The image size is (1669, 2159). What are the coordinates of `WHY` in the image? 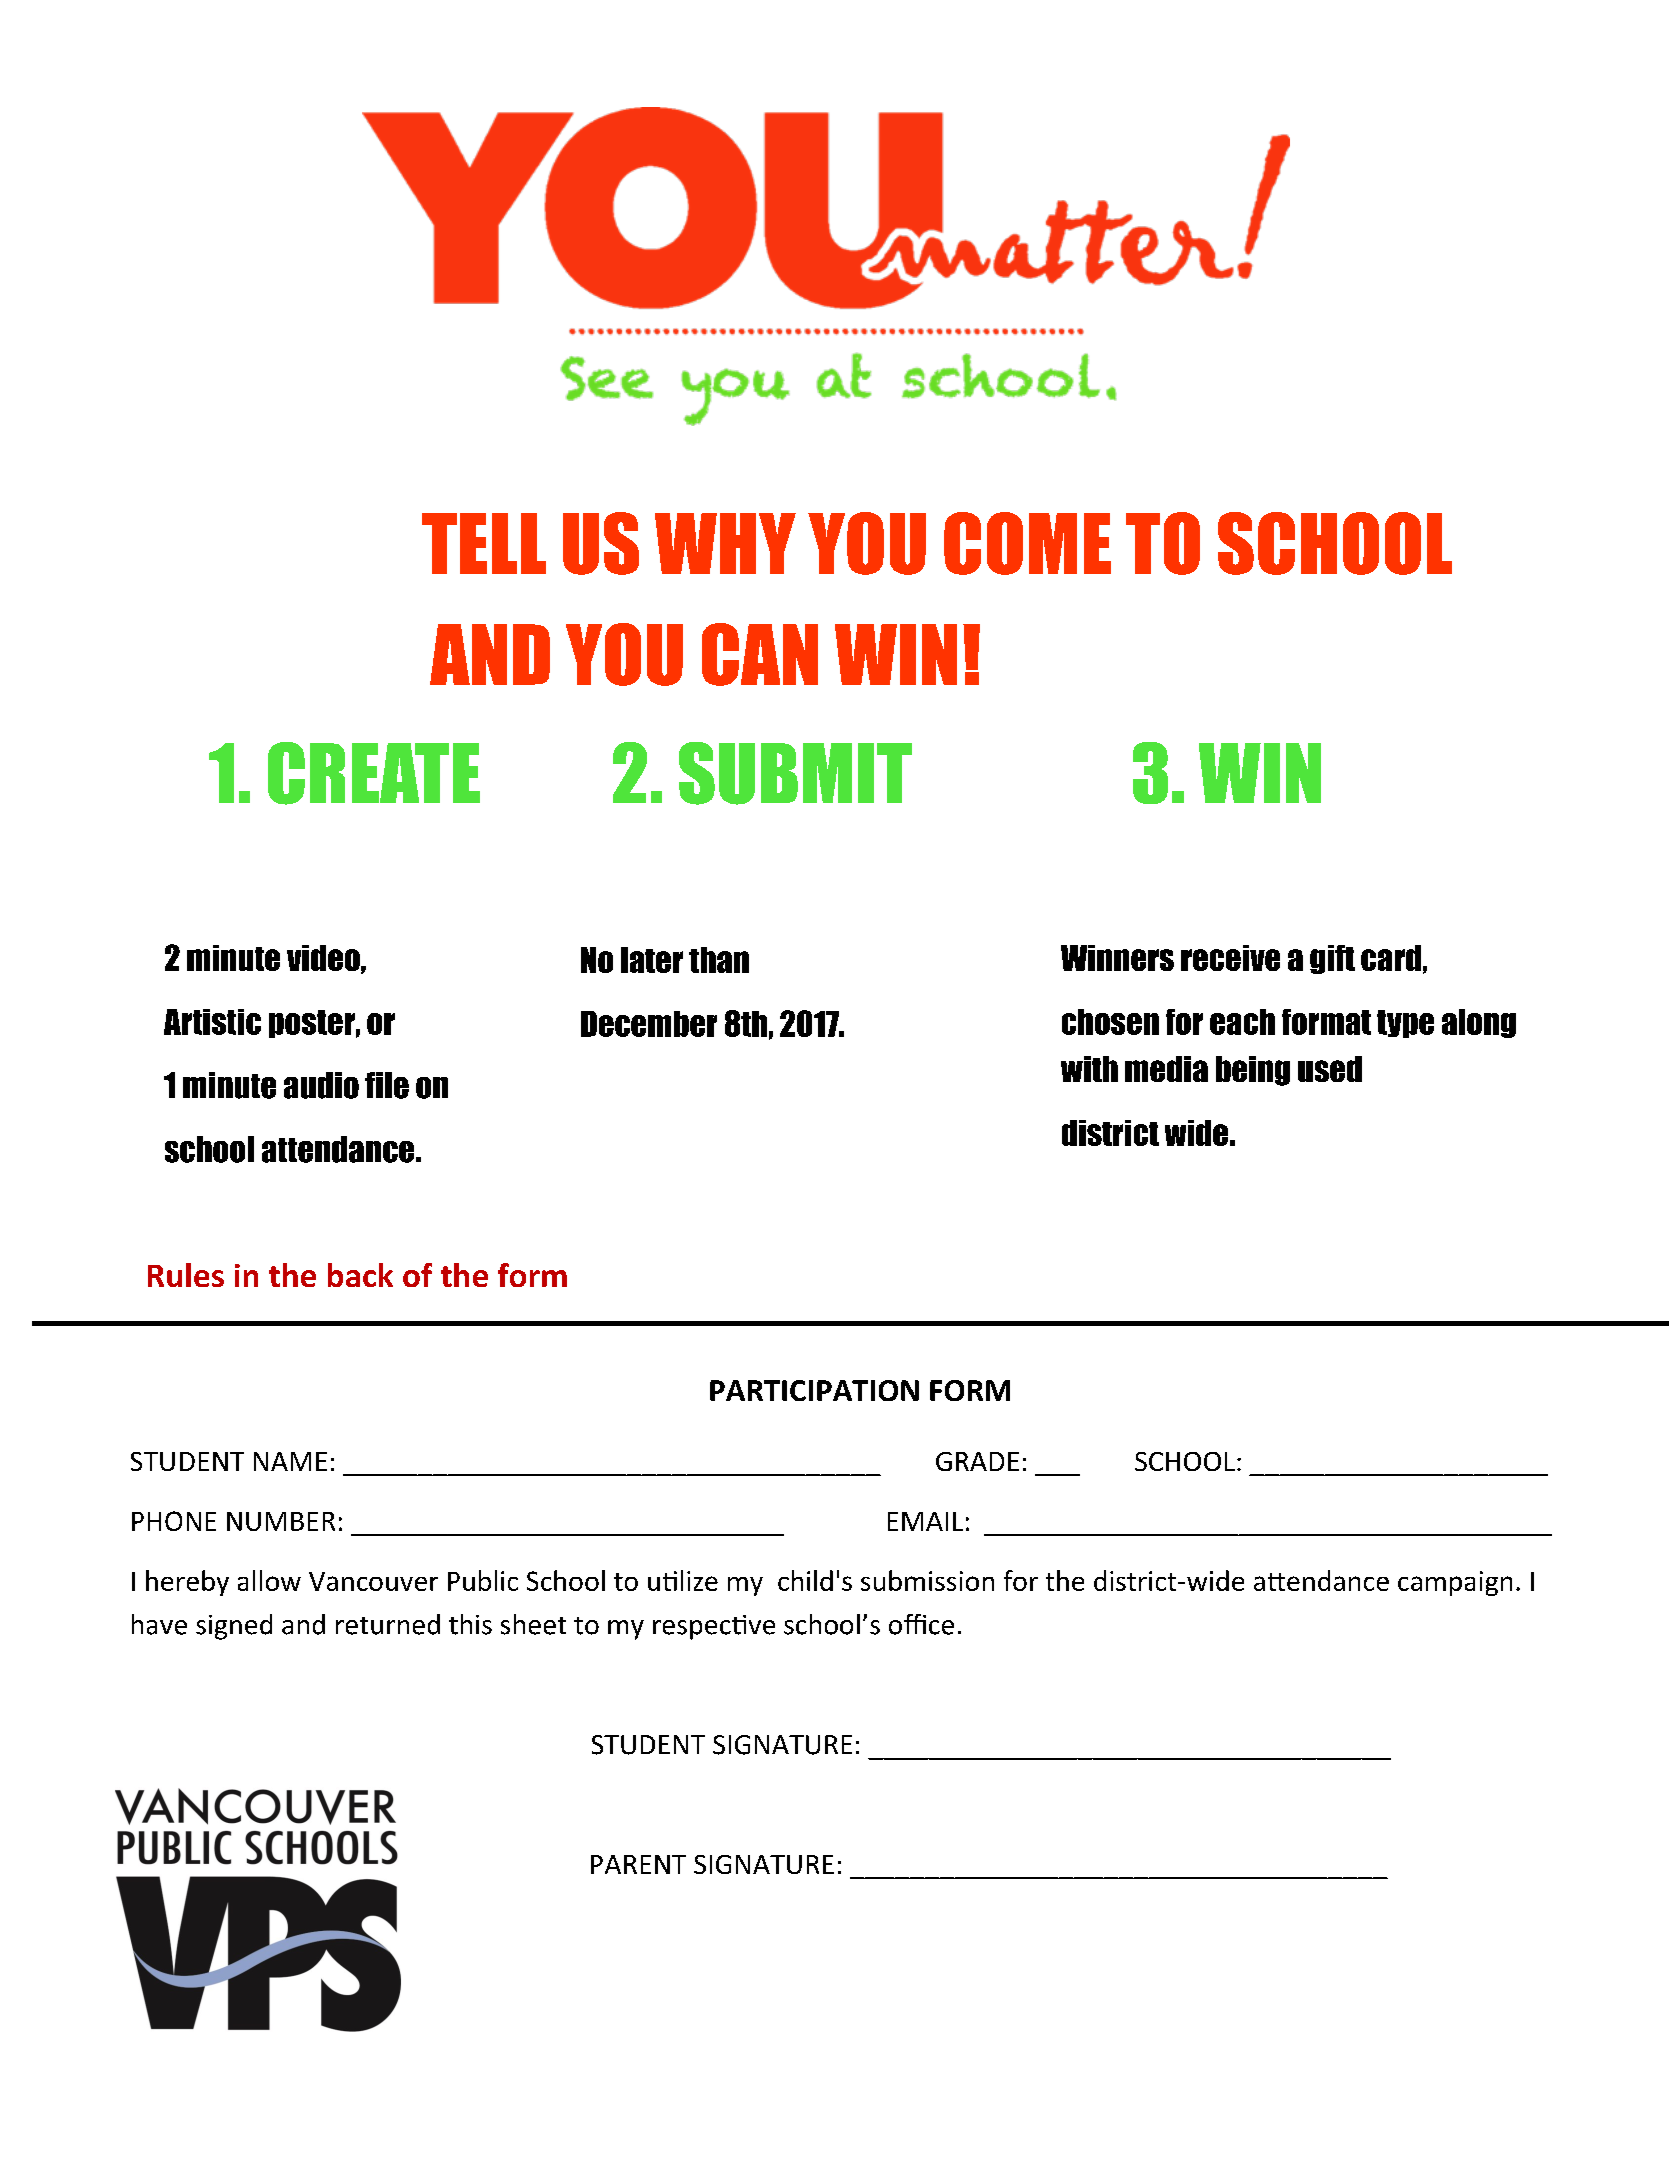 It's located at (725, 543).
